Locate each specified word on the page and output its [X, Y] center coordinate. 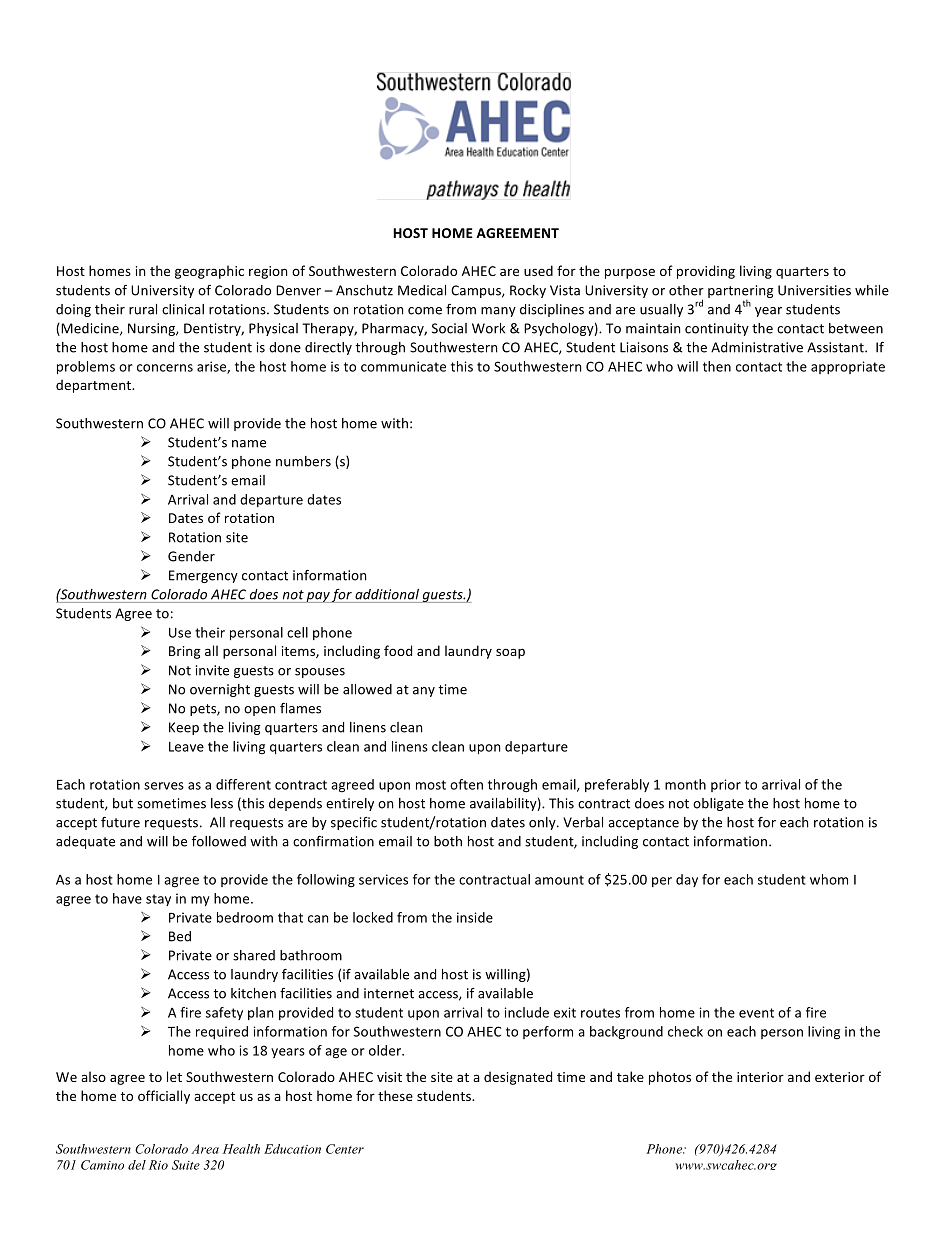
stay [158, 900]
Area [205, 1149]
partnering [740, 291]
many [498, 312]
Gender [191, 556]
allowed [367, 689]
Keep [184, 728]
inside [475, 917]
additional [387, 594]
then [717, 366]
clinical [183, 309]
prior [726, 785]
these [395, 1095]
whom [829, 879]
